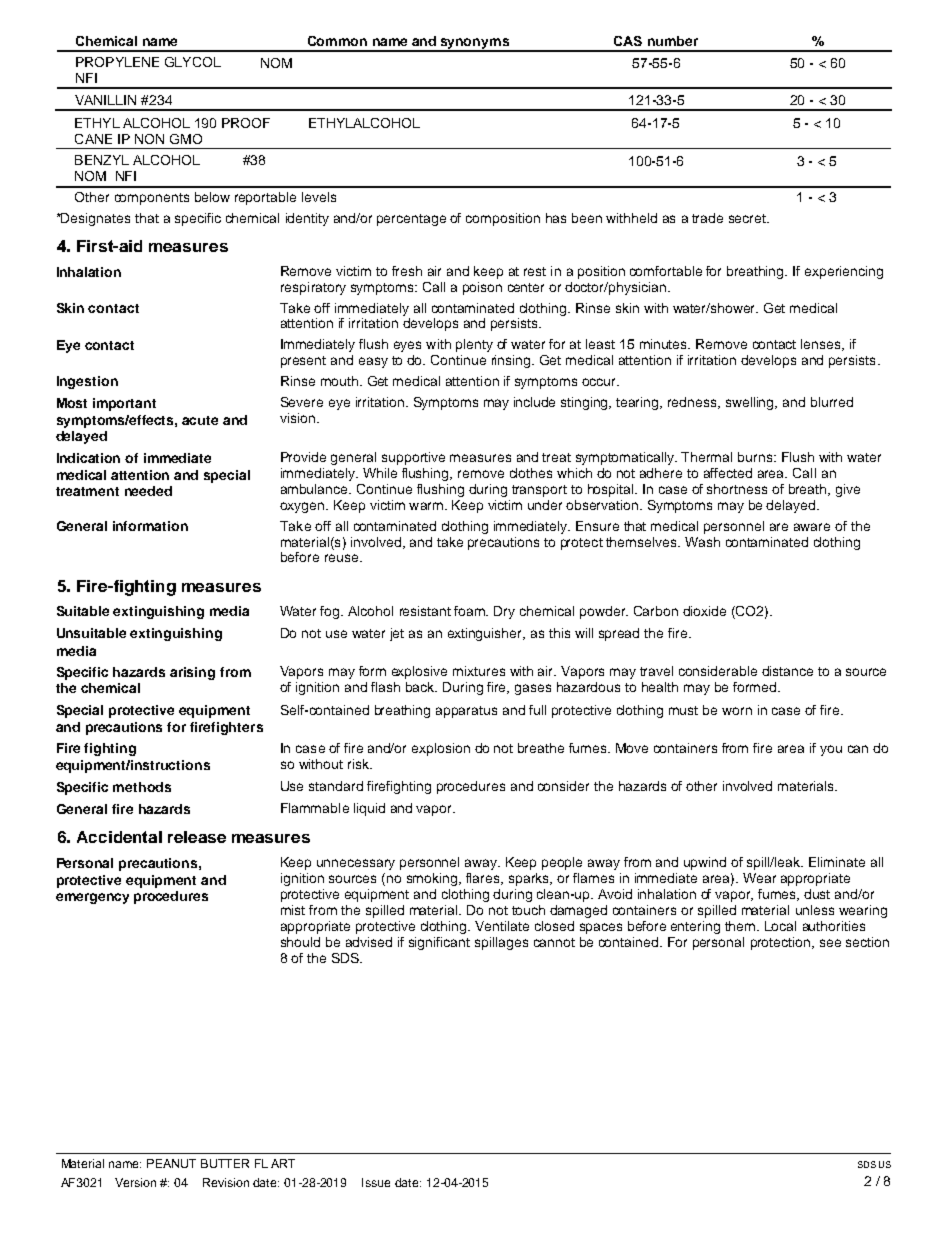 Image resolution: width=952 pixels, height=1233 pixels. What do you see at coordinates (471, 611) in the image?
I see `foam` at bounding box center [471, 611].
